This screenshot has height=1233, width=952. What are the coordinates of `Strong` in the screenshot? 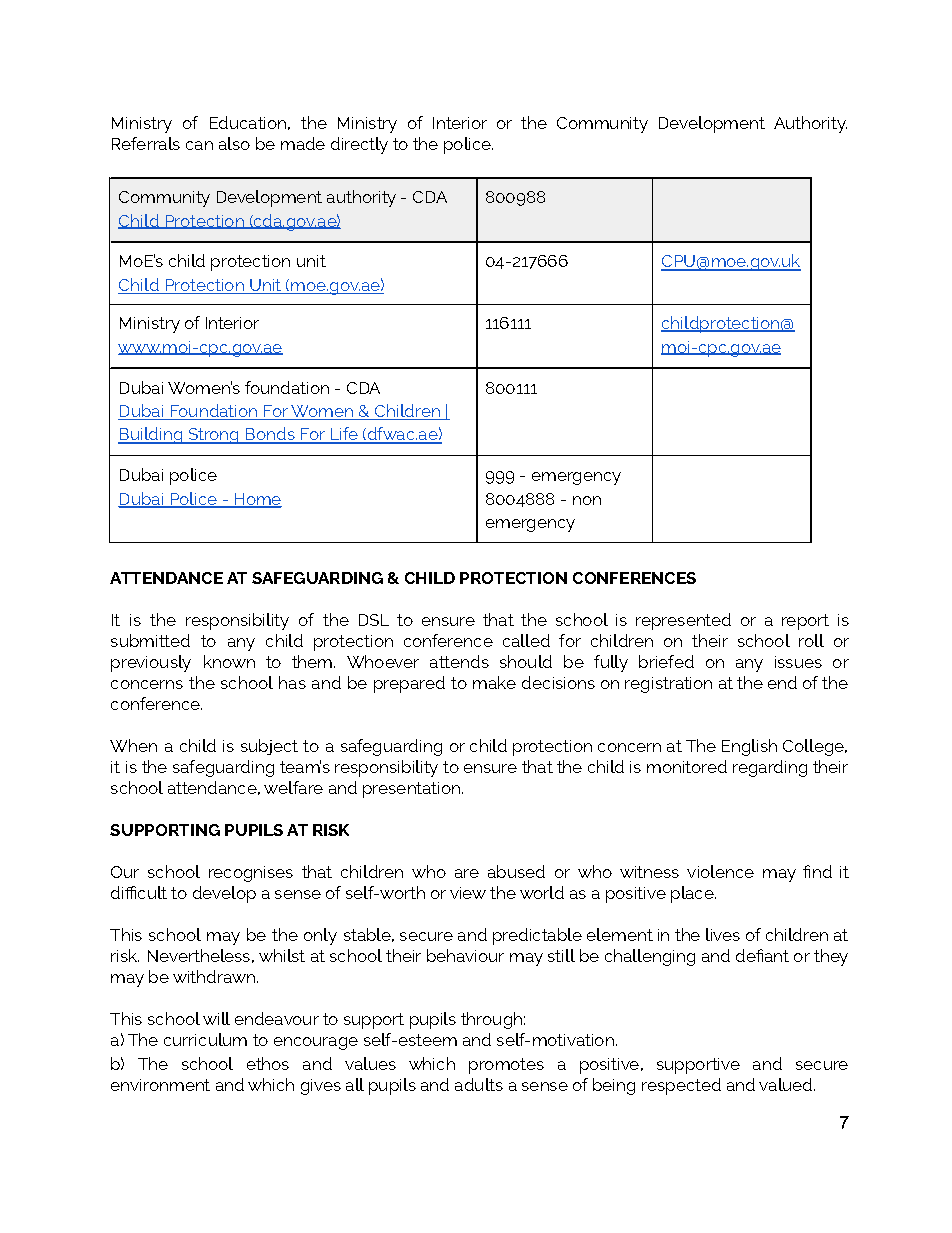 It's located at (213, 436).
